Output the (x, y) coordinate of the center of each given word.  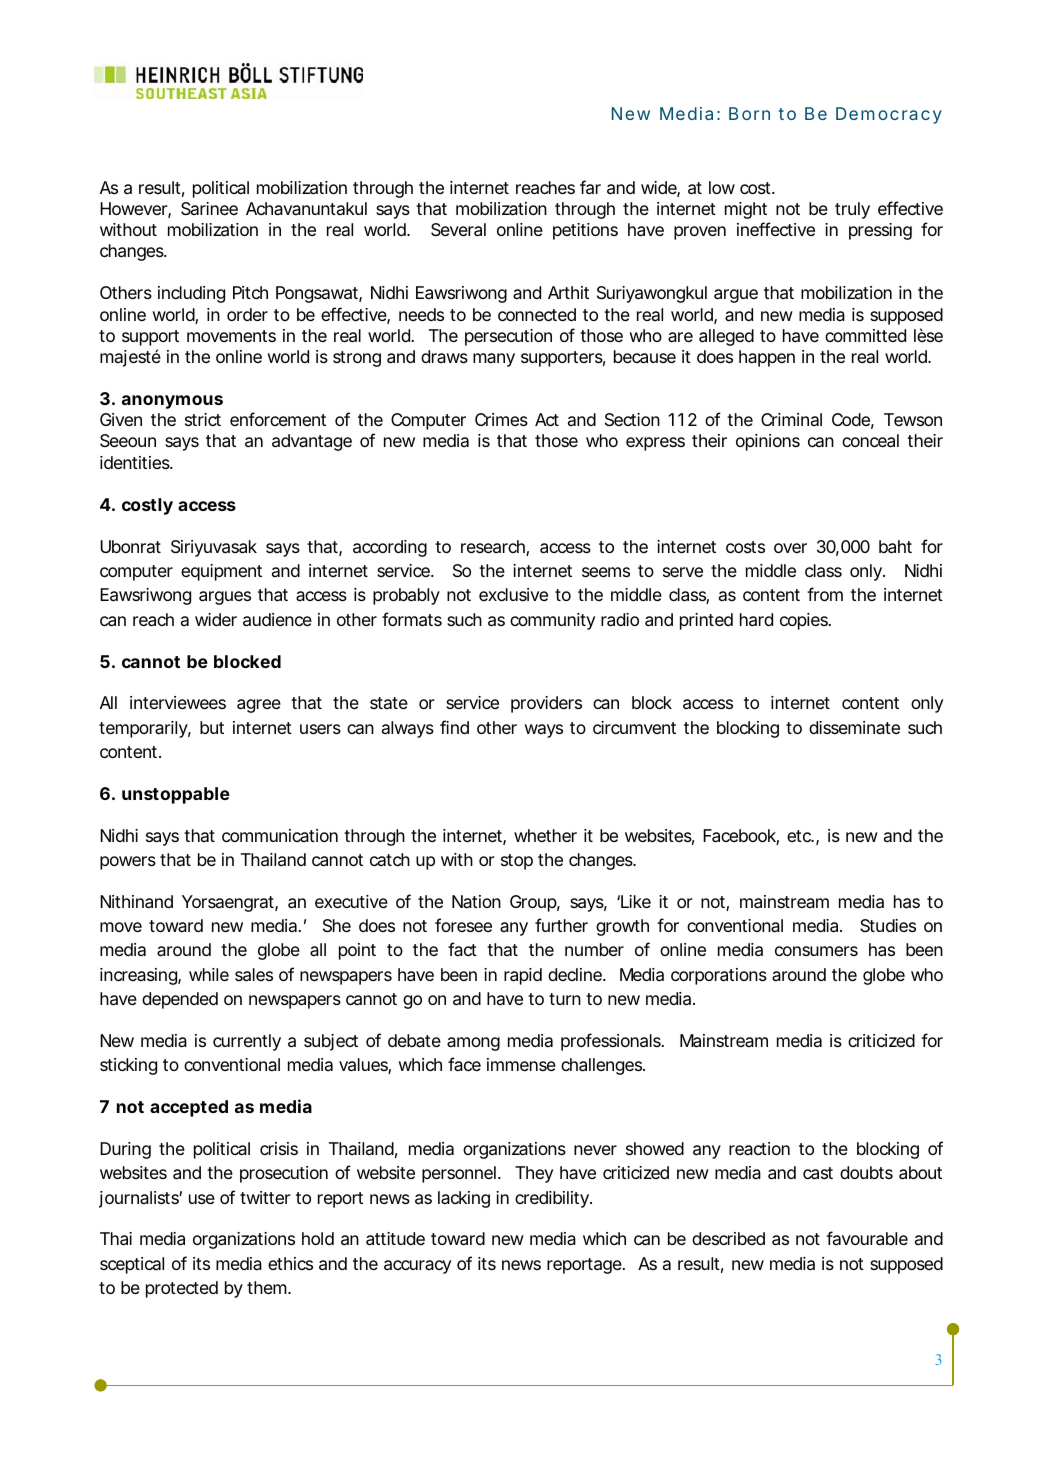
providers (546, 704)
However (135, 210)
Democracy (889, 115)
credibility (553, 1199)
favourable (867, 1238)
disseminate (854, 727)
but (212, 727)
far (590, 187)
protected (182, 1289)
